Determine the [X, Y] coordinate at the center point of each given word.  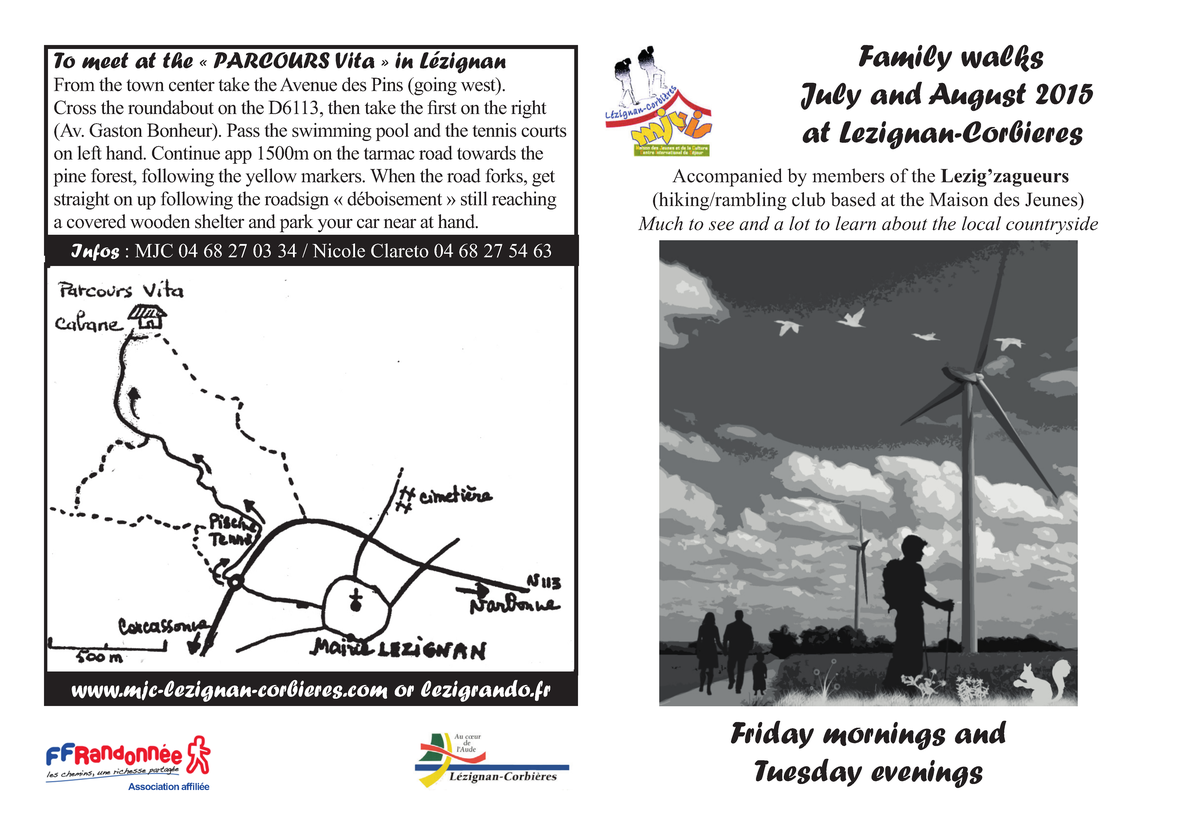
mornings [884, 736]
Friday [772, 734]
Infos [95, 252]
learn [856, 223]
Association [153, 786]
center [192, 85]
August [977, 97]
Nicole [339, 250]
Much [660, 223]
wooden [160, 221]
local [981, 223]
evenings [927, 774]
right [529, 109]
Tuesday [808, 772]
